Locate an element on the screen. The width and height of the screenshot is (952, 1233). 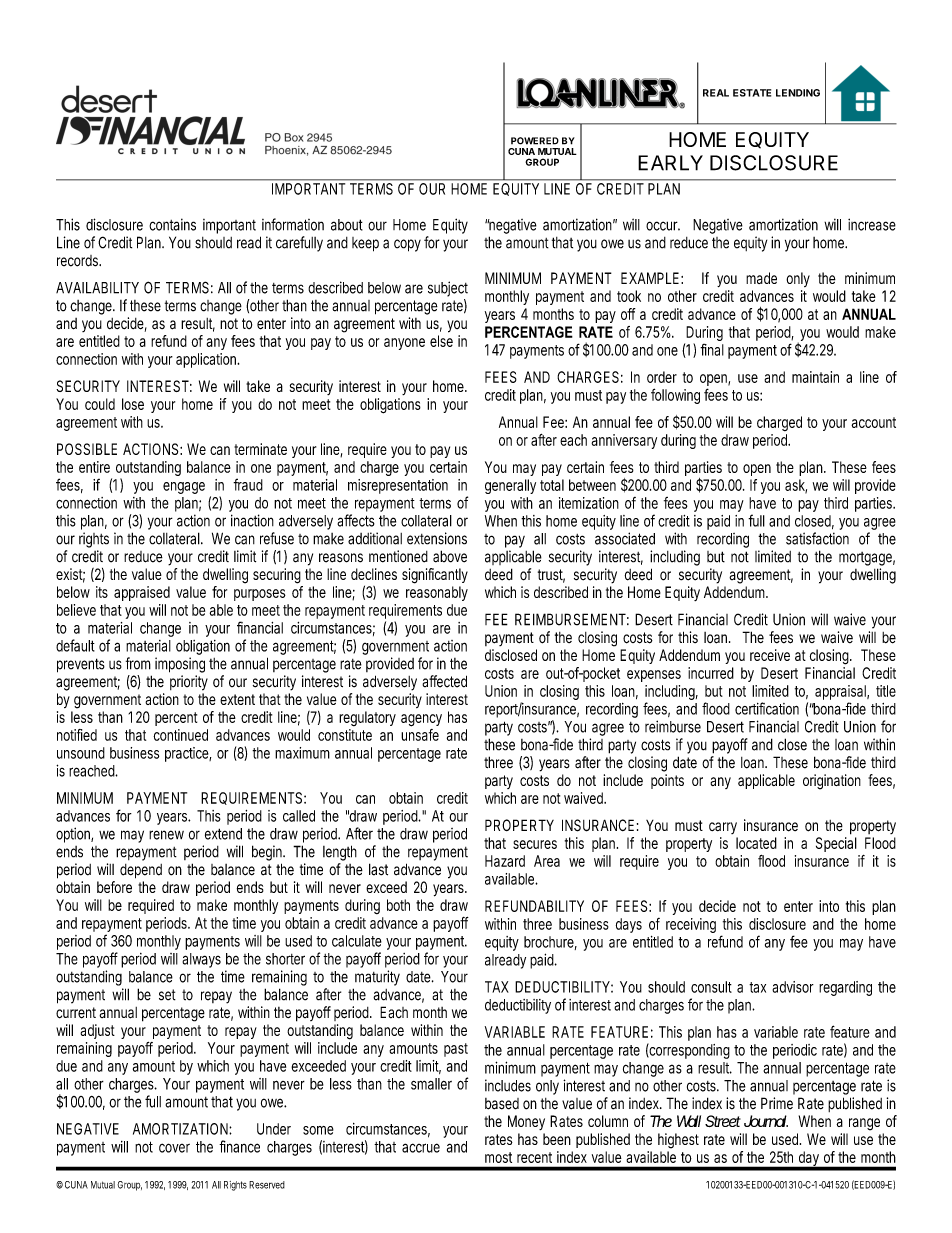
contains is located at coordinates (172, 224).
